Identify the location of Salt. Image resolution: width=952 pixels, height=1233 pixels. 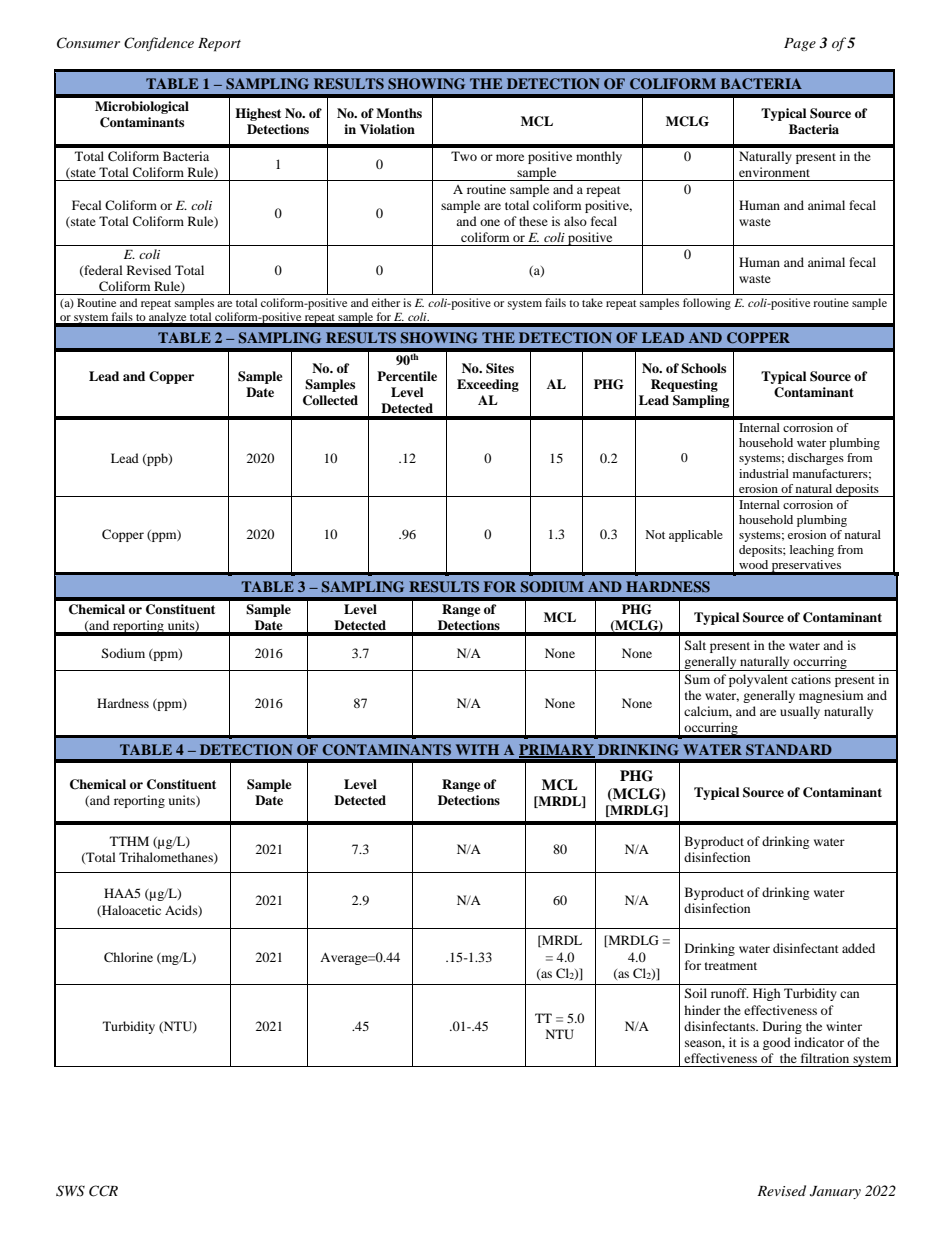
(695, 645).
